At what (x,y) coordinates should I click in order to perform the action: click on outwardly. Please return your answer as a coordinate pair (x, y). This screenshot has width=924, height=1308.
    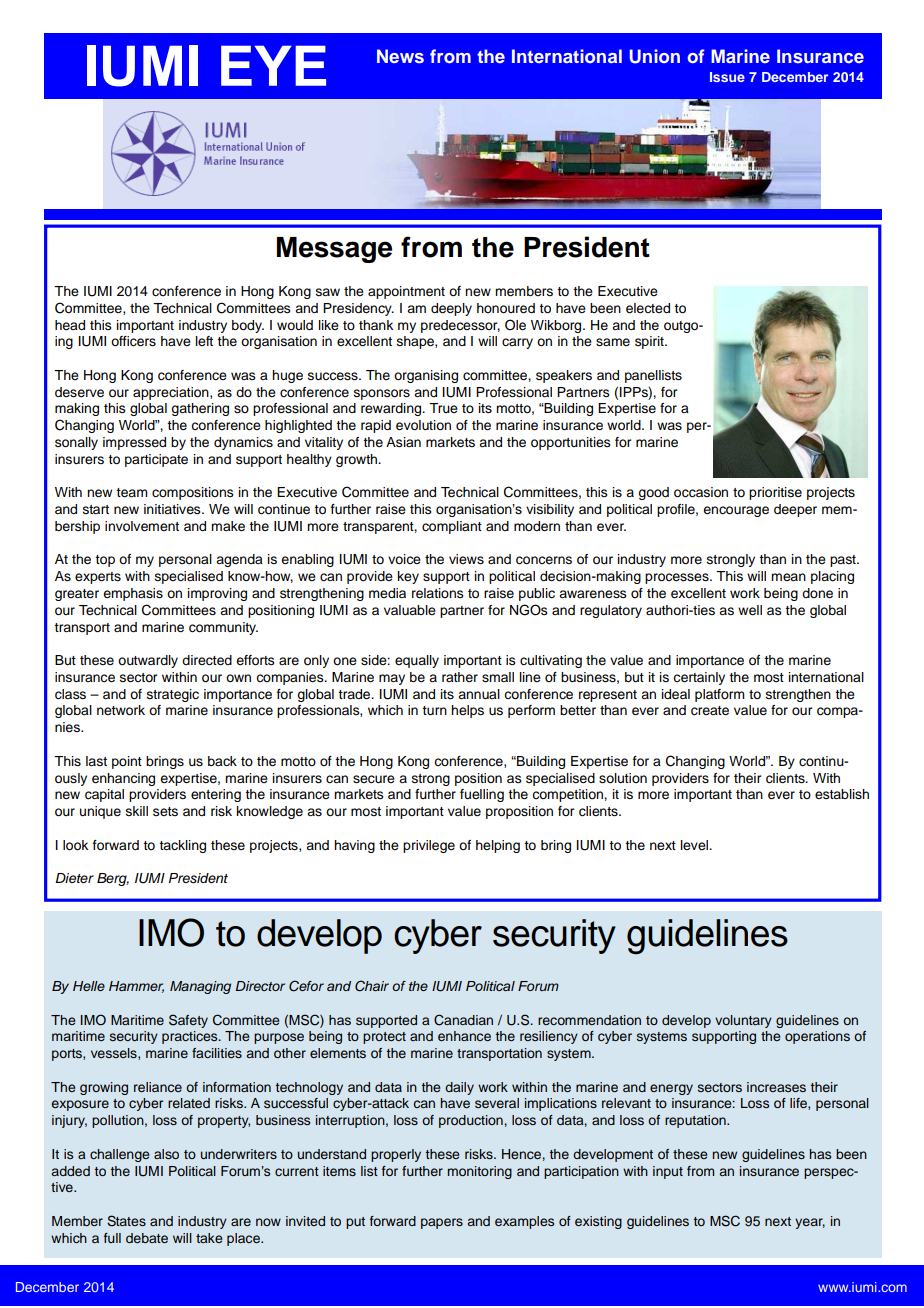
    Looking at the image, I should click on (148, 661).
